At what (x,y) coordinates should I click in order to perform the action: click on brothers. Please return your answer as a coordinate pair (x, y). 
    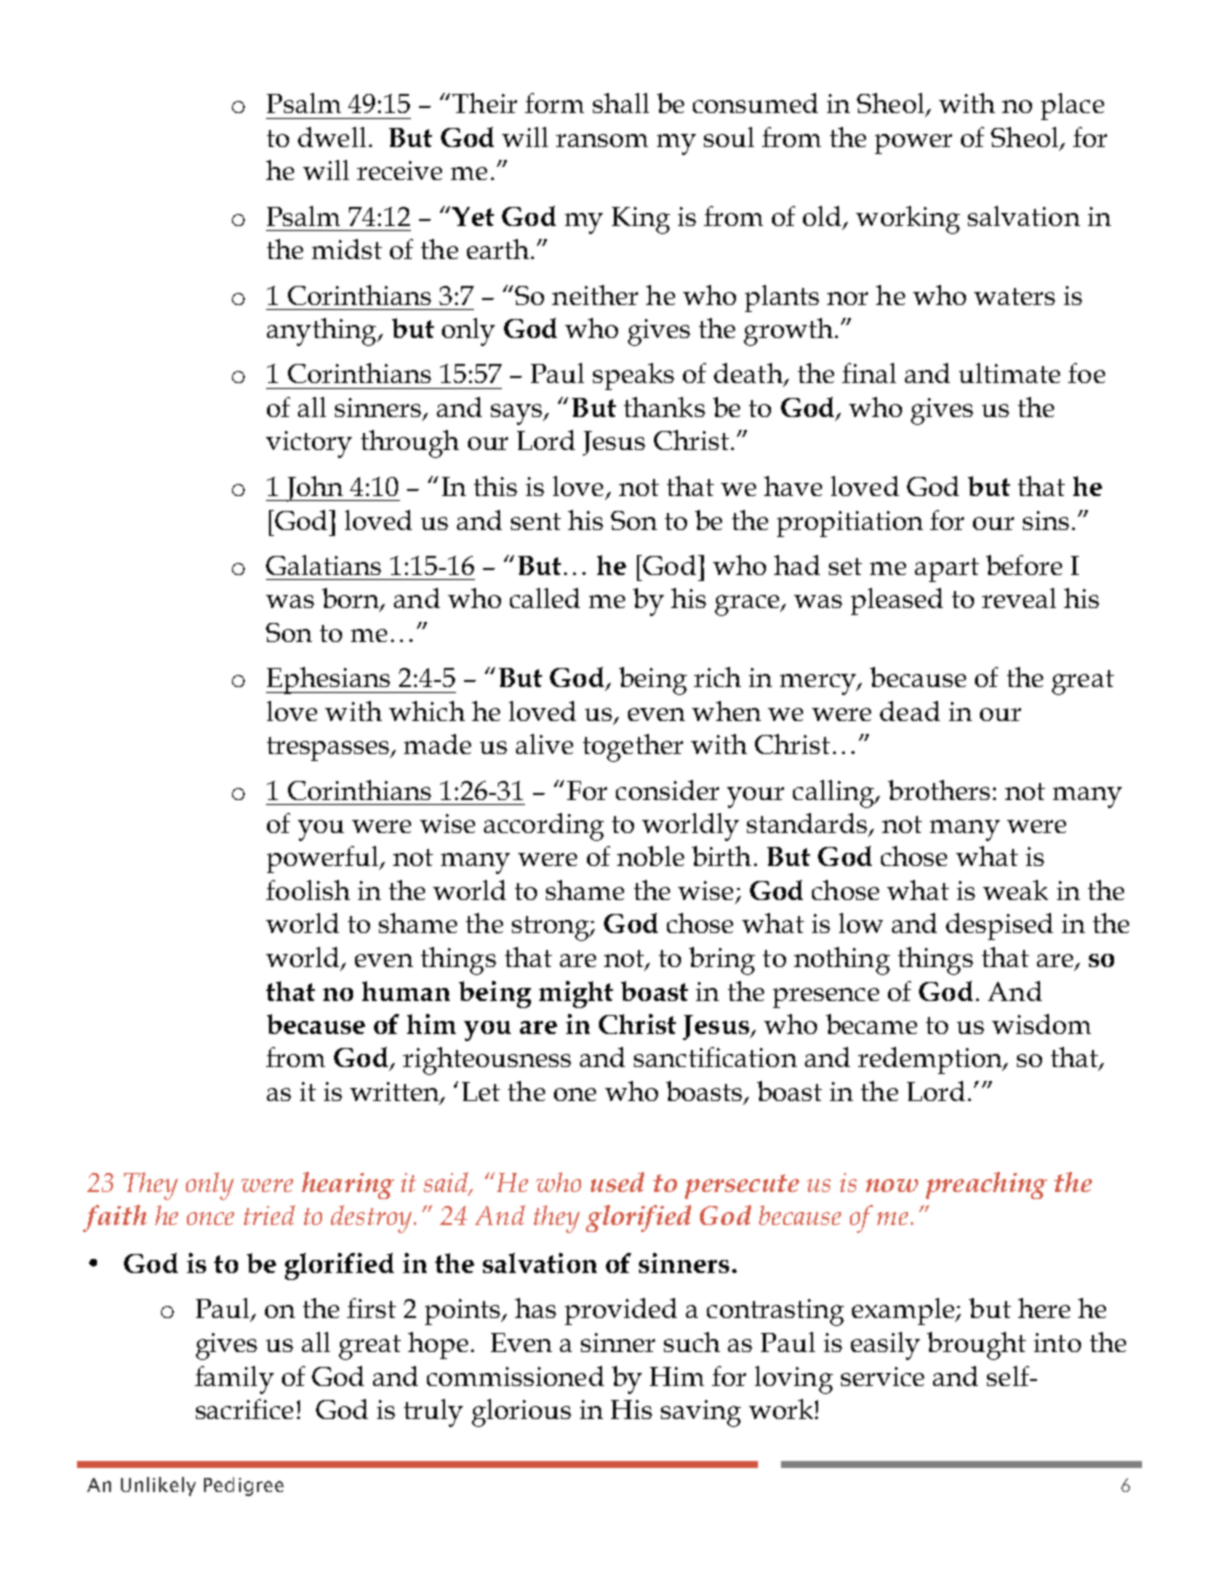
    Looking at the image, I should click on (939, 790).
